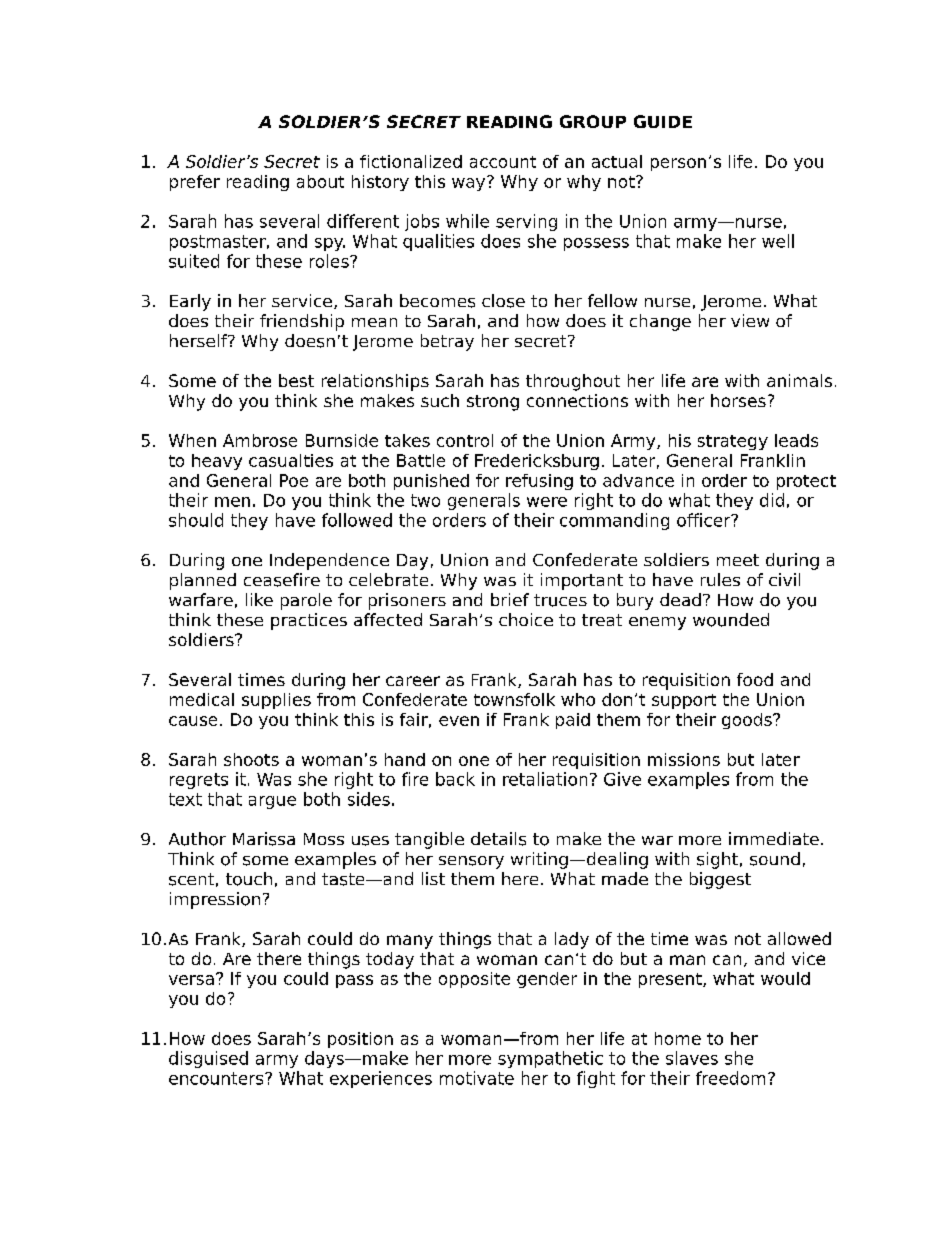 The height and width of the document is (1233, 952). Describe the element at coordinates (731, 620) in the document. I see `wounded` at that location.
